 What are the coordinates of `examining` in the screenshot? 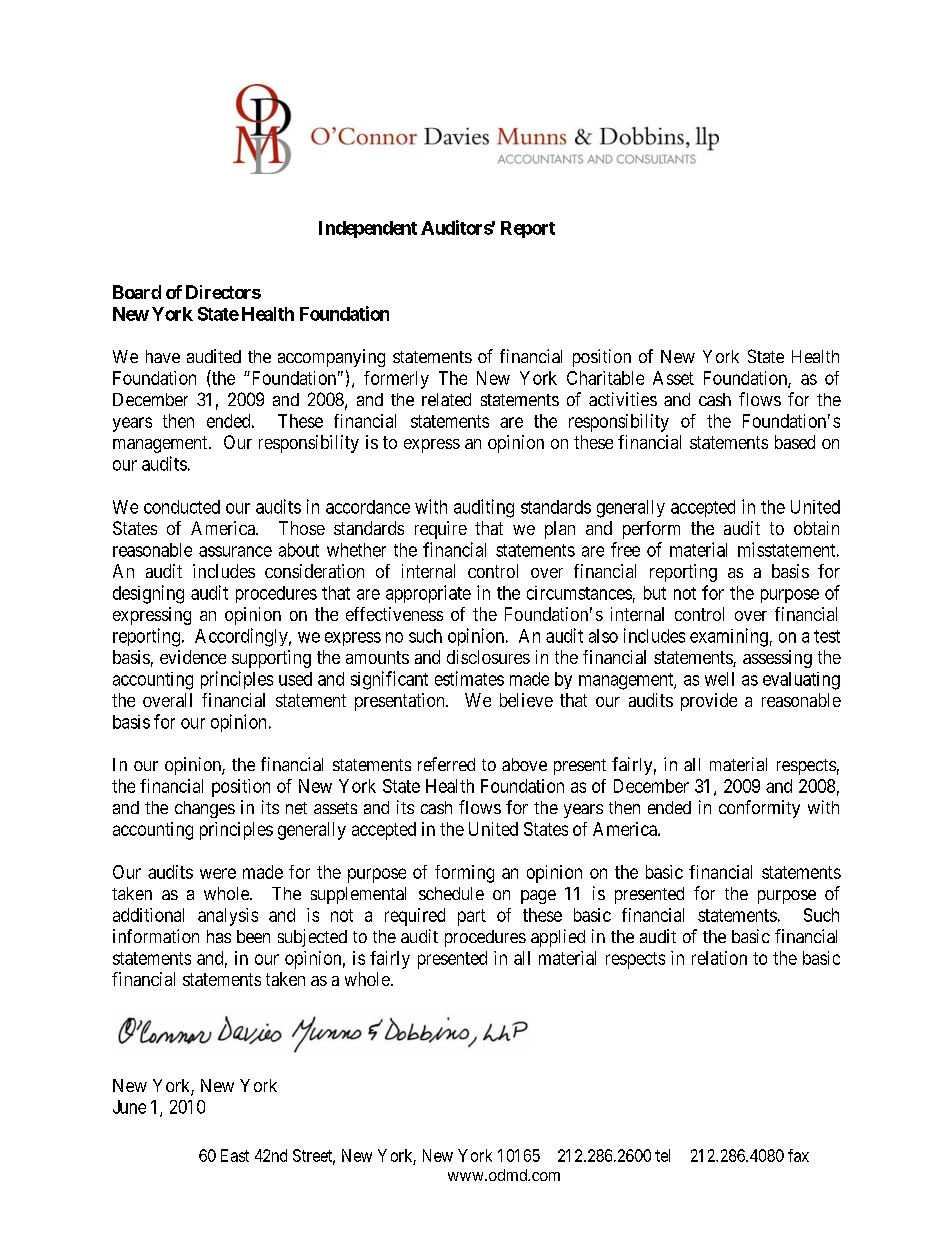 It's located at (729, 637).
